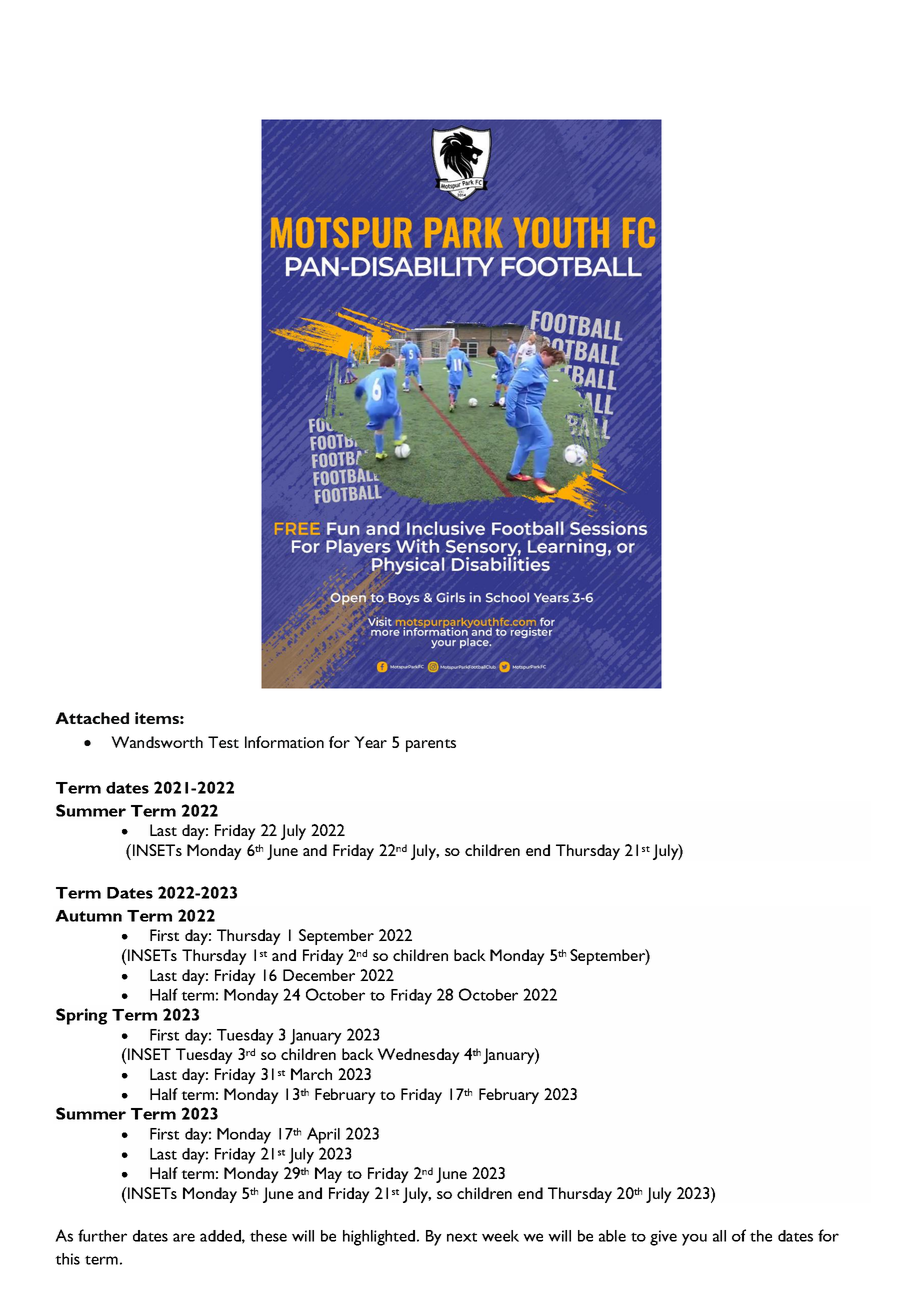 The height and width of the screenshot is (1308, 924). I want to click on parents, so click(431, 745).
